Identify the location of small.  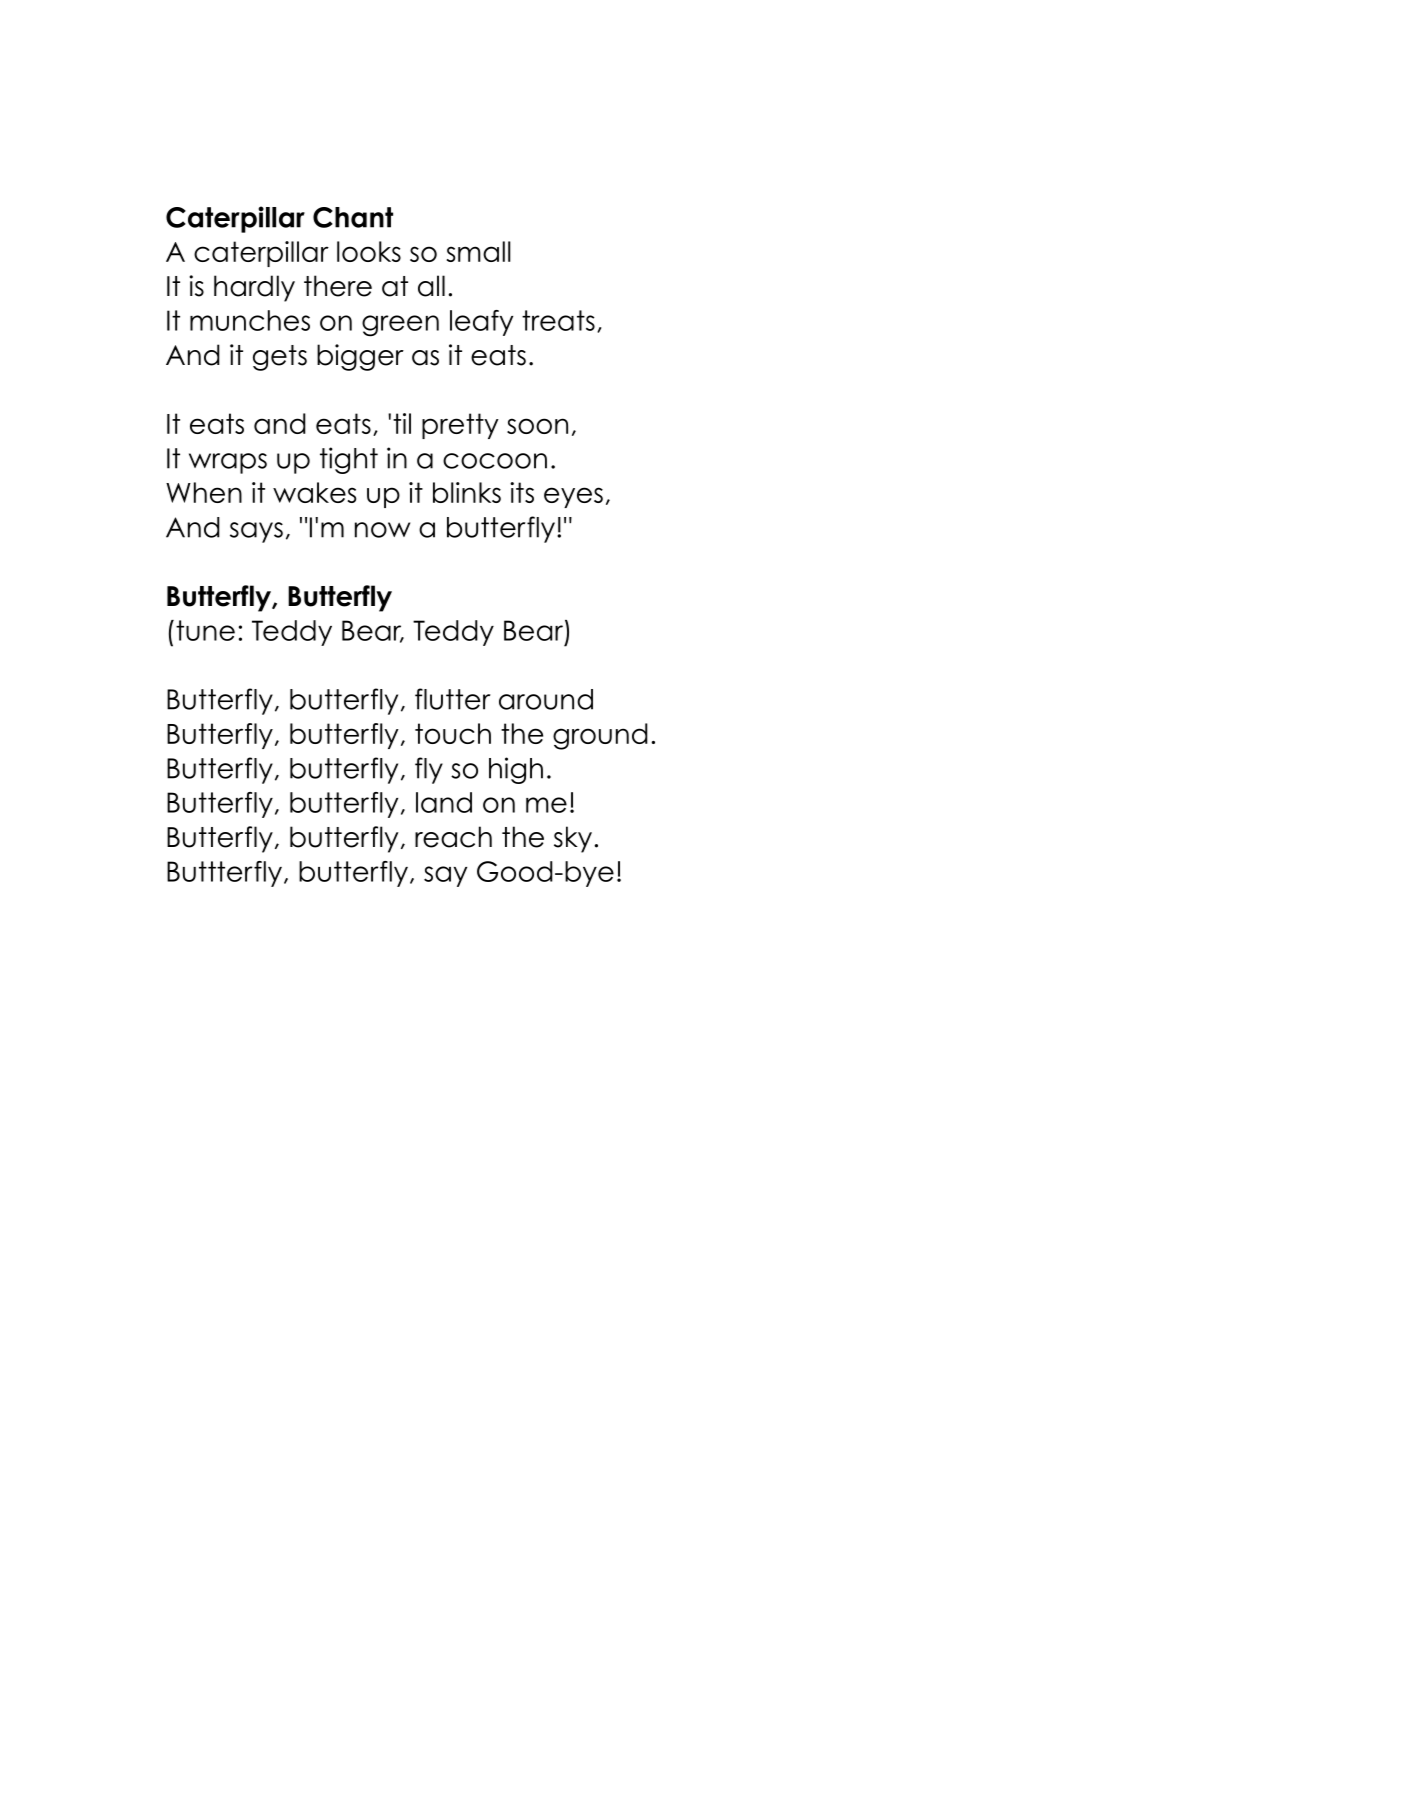
(479, 251).
